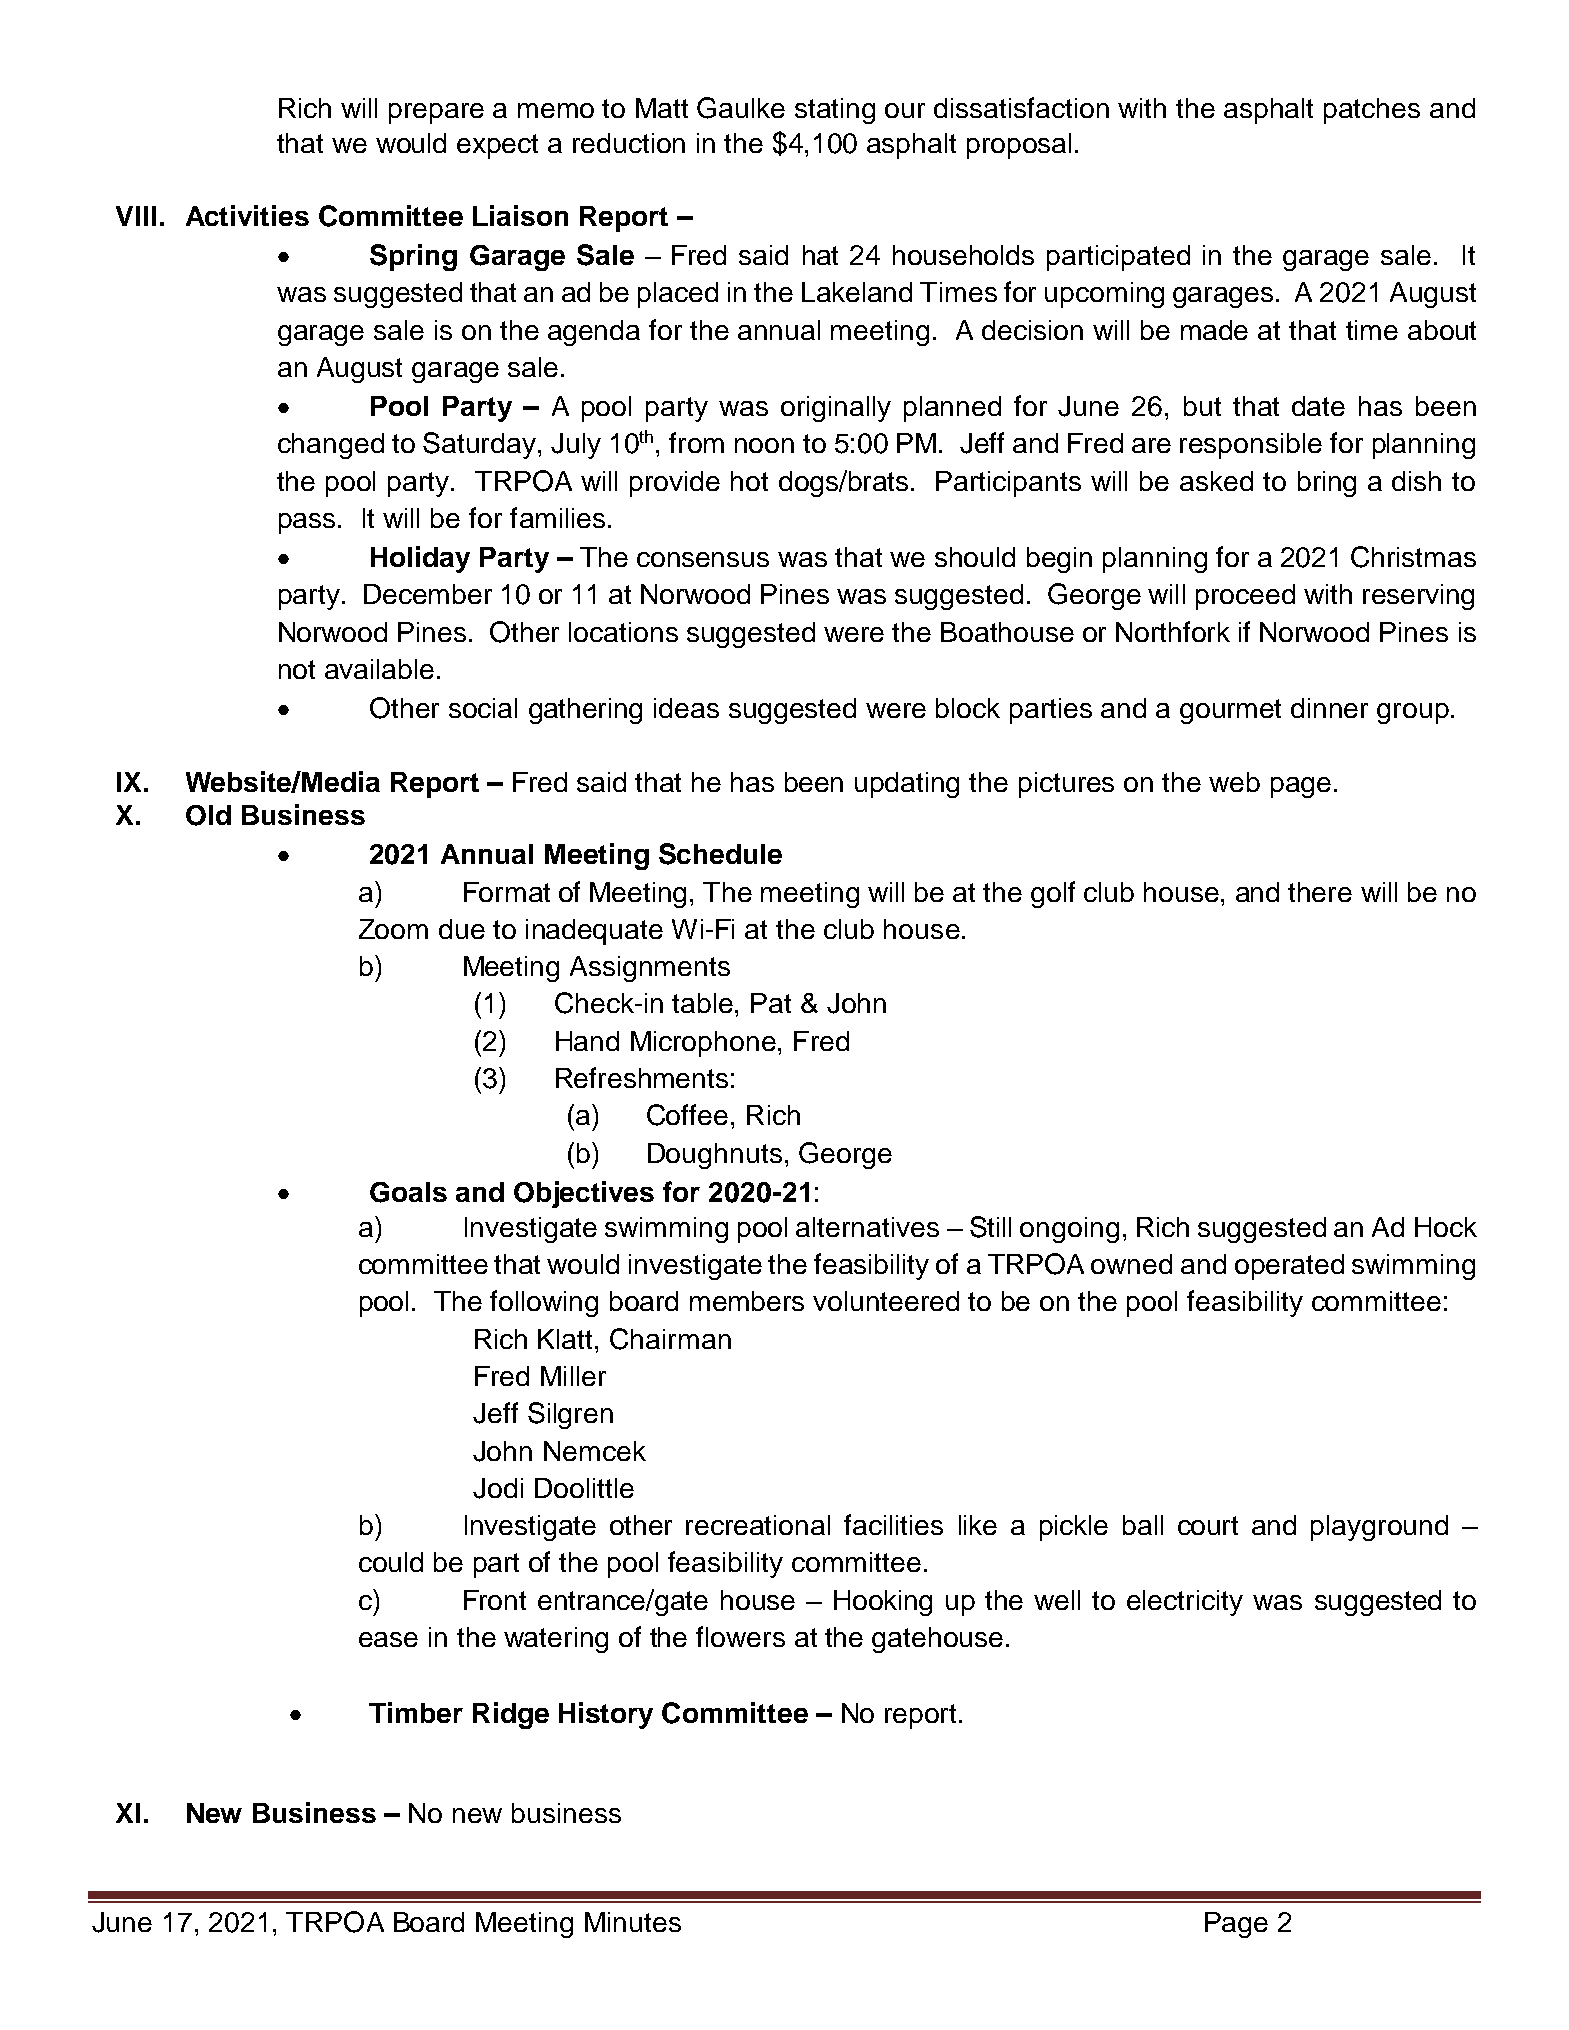  Describe the element at coordinates (393, 929) in the screenshot. I see `Zoom` at that location.
